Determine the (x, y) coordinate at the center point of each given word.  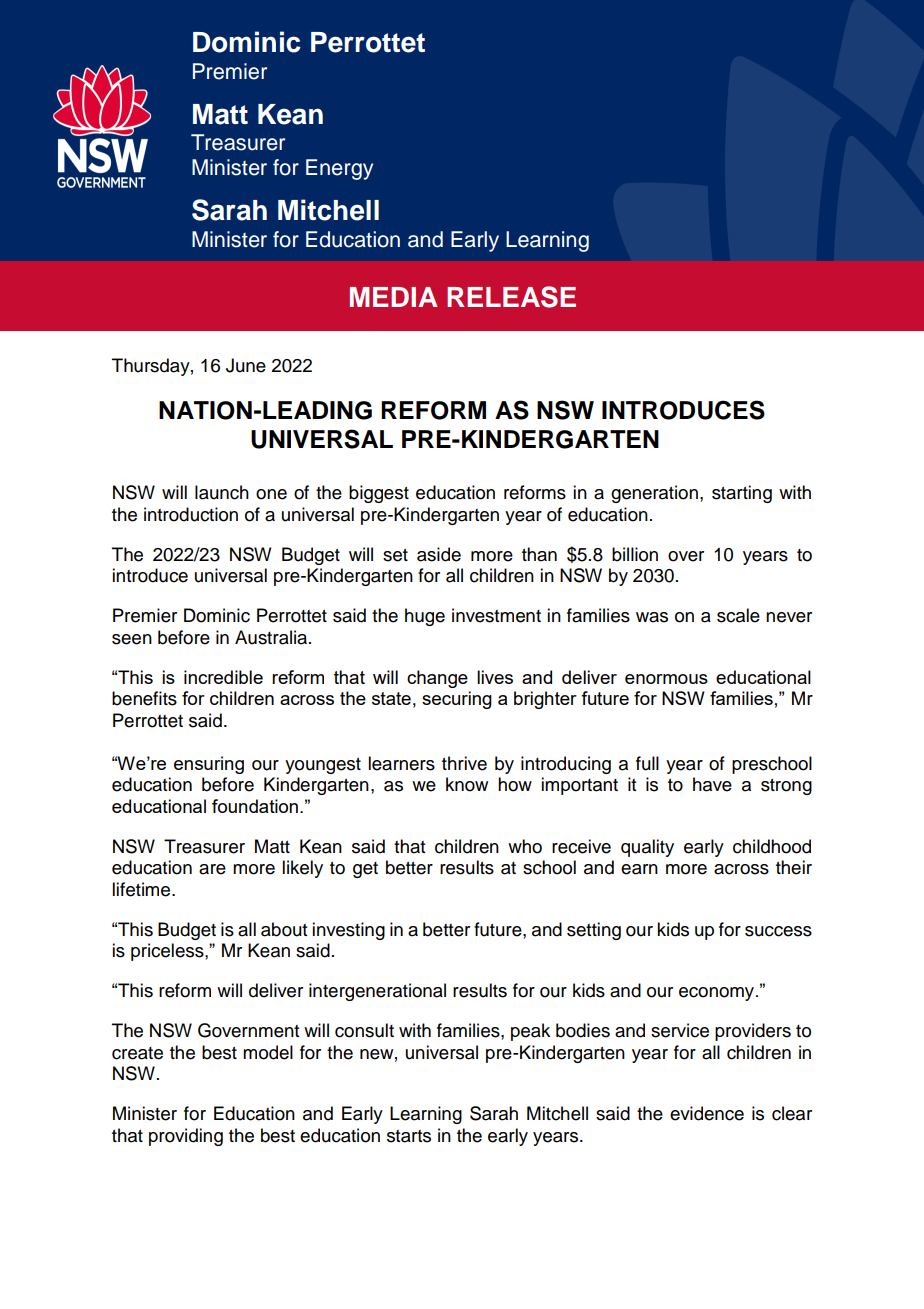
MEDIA (394, 297)
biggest (379, 494)
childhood (772, 846)
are (212, 869)
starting (742, 494)
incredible (223, 677)
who (525, 846)
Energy (339, 169)
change (437, 679)
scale (738, 615)
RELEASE (511, 297)
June (246, 365)
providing (186, 1137)
